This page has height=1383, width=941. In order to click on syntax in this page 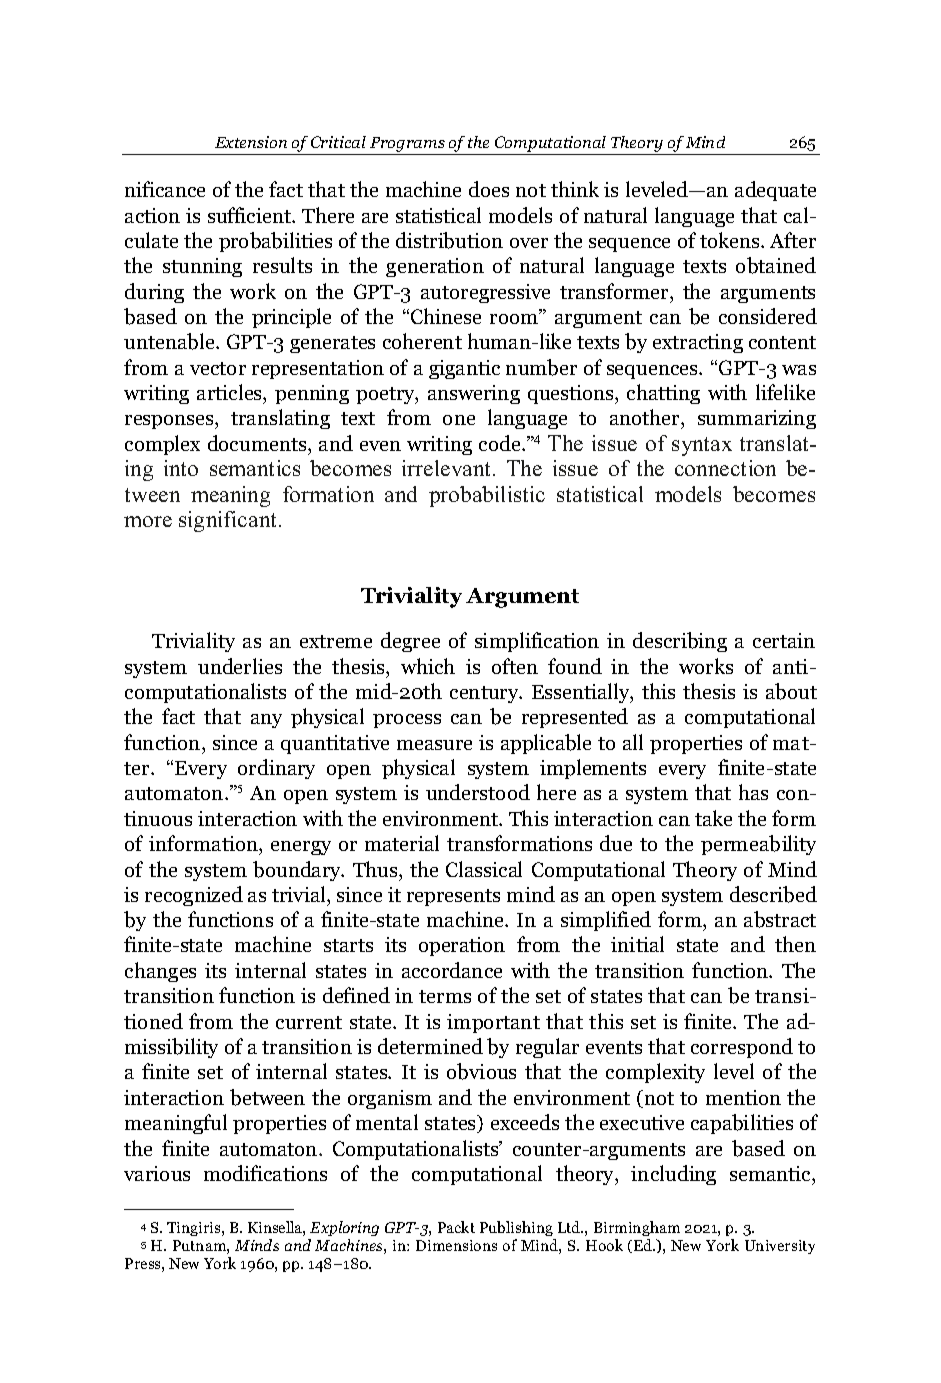, I will do `click(702, 446)`.
